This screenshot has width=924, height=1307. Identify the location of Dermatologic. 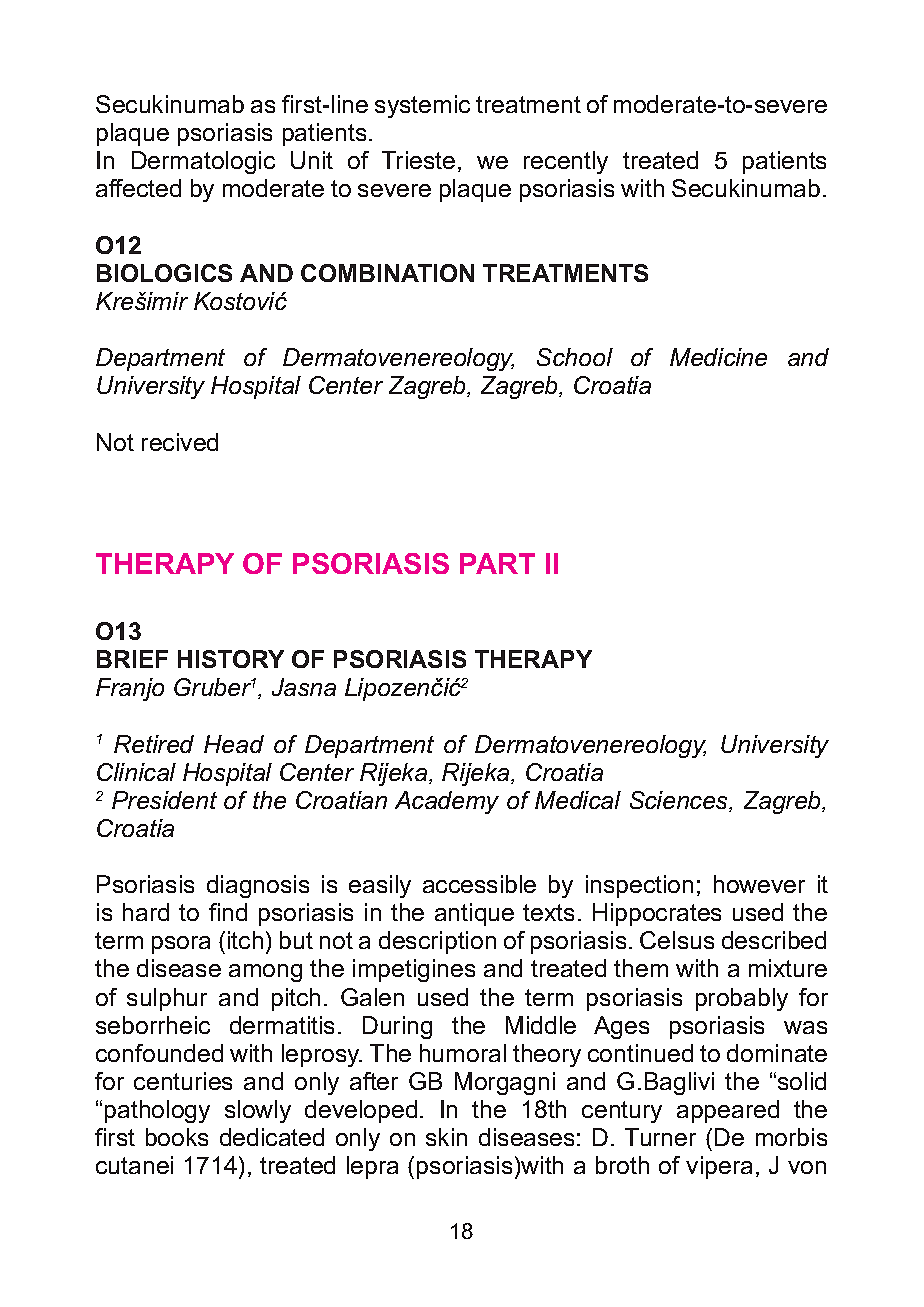
(203, 162).
